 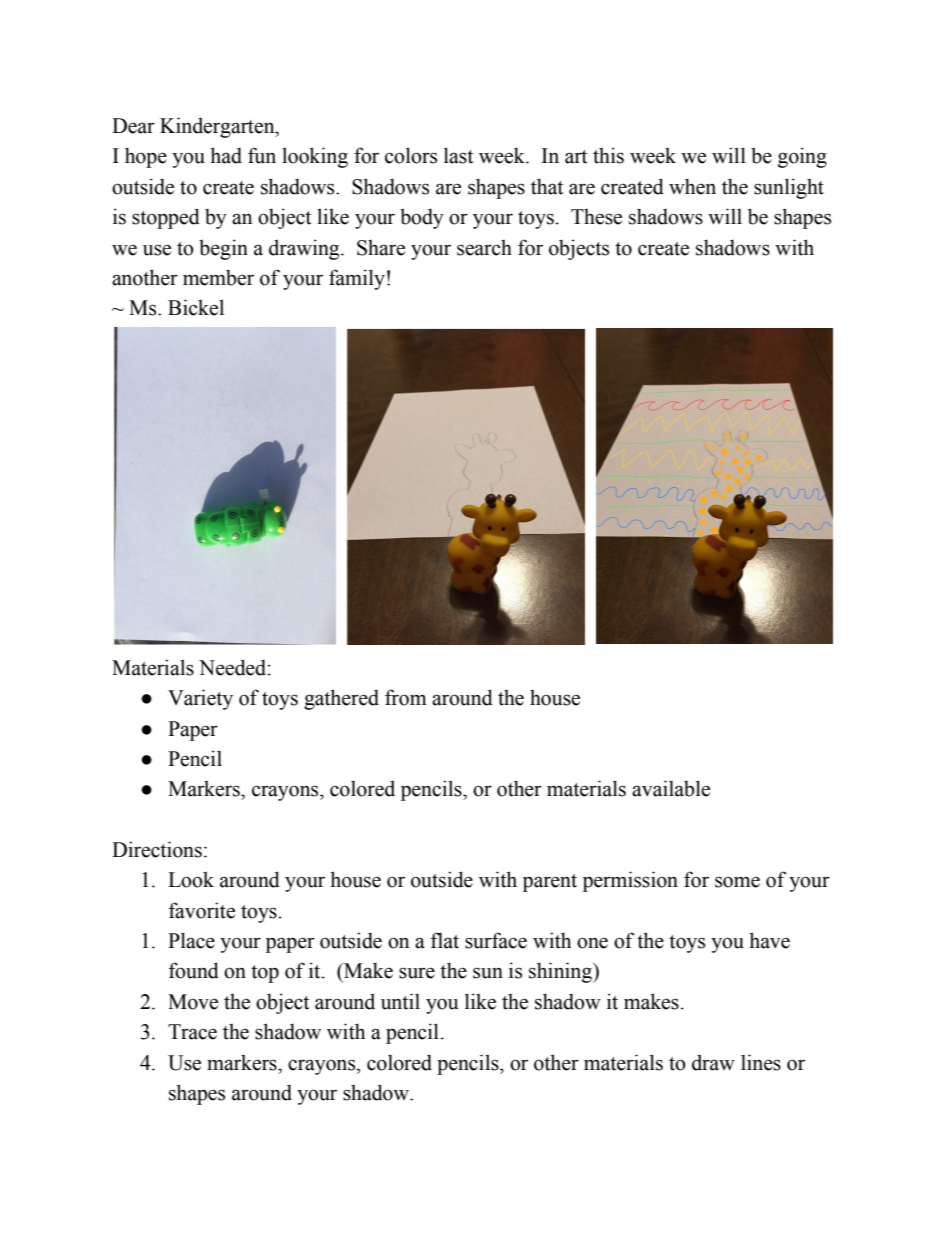 What do you see at coordinates (400, 1001) in the document?
I see `until` at bounding box center [400, 1001].
